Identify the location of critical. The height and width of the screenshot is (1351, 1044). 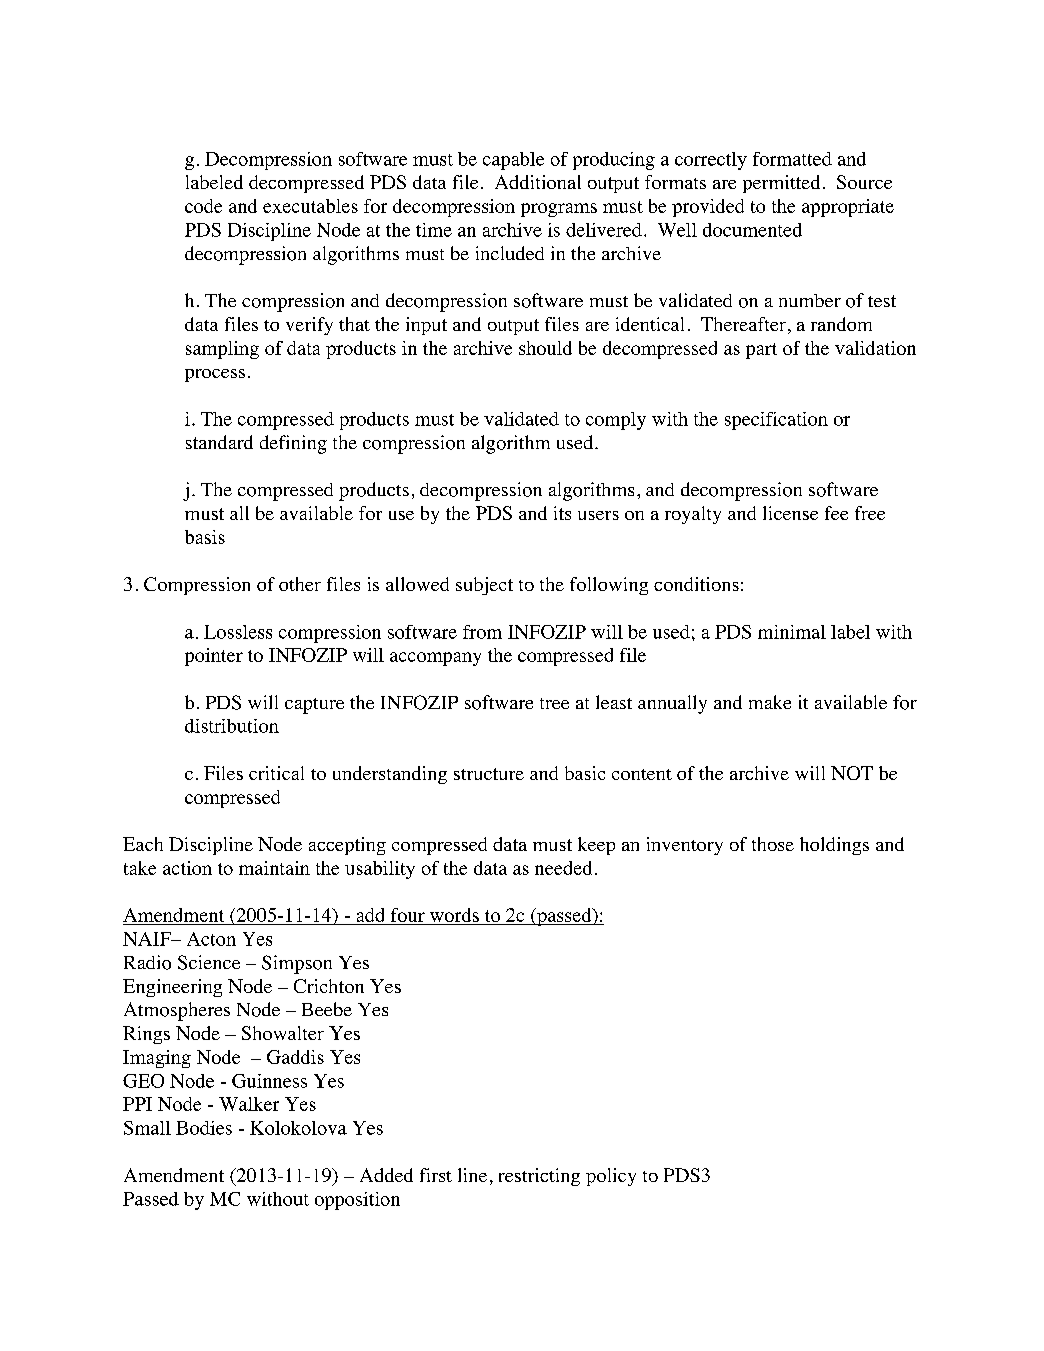
(276, 773).
